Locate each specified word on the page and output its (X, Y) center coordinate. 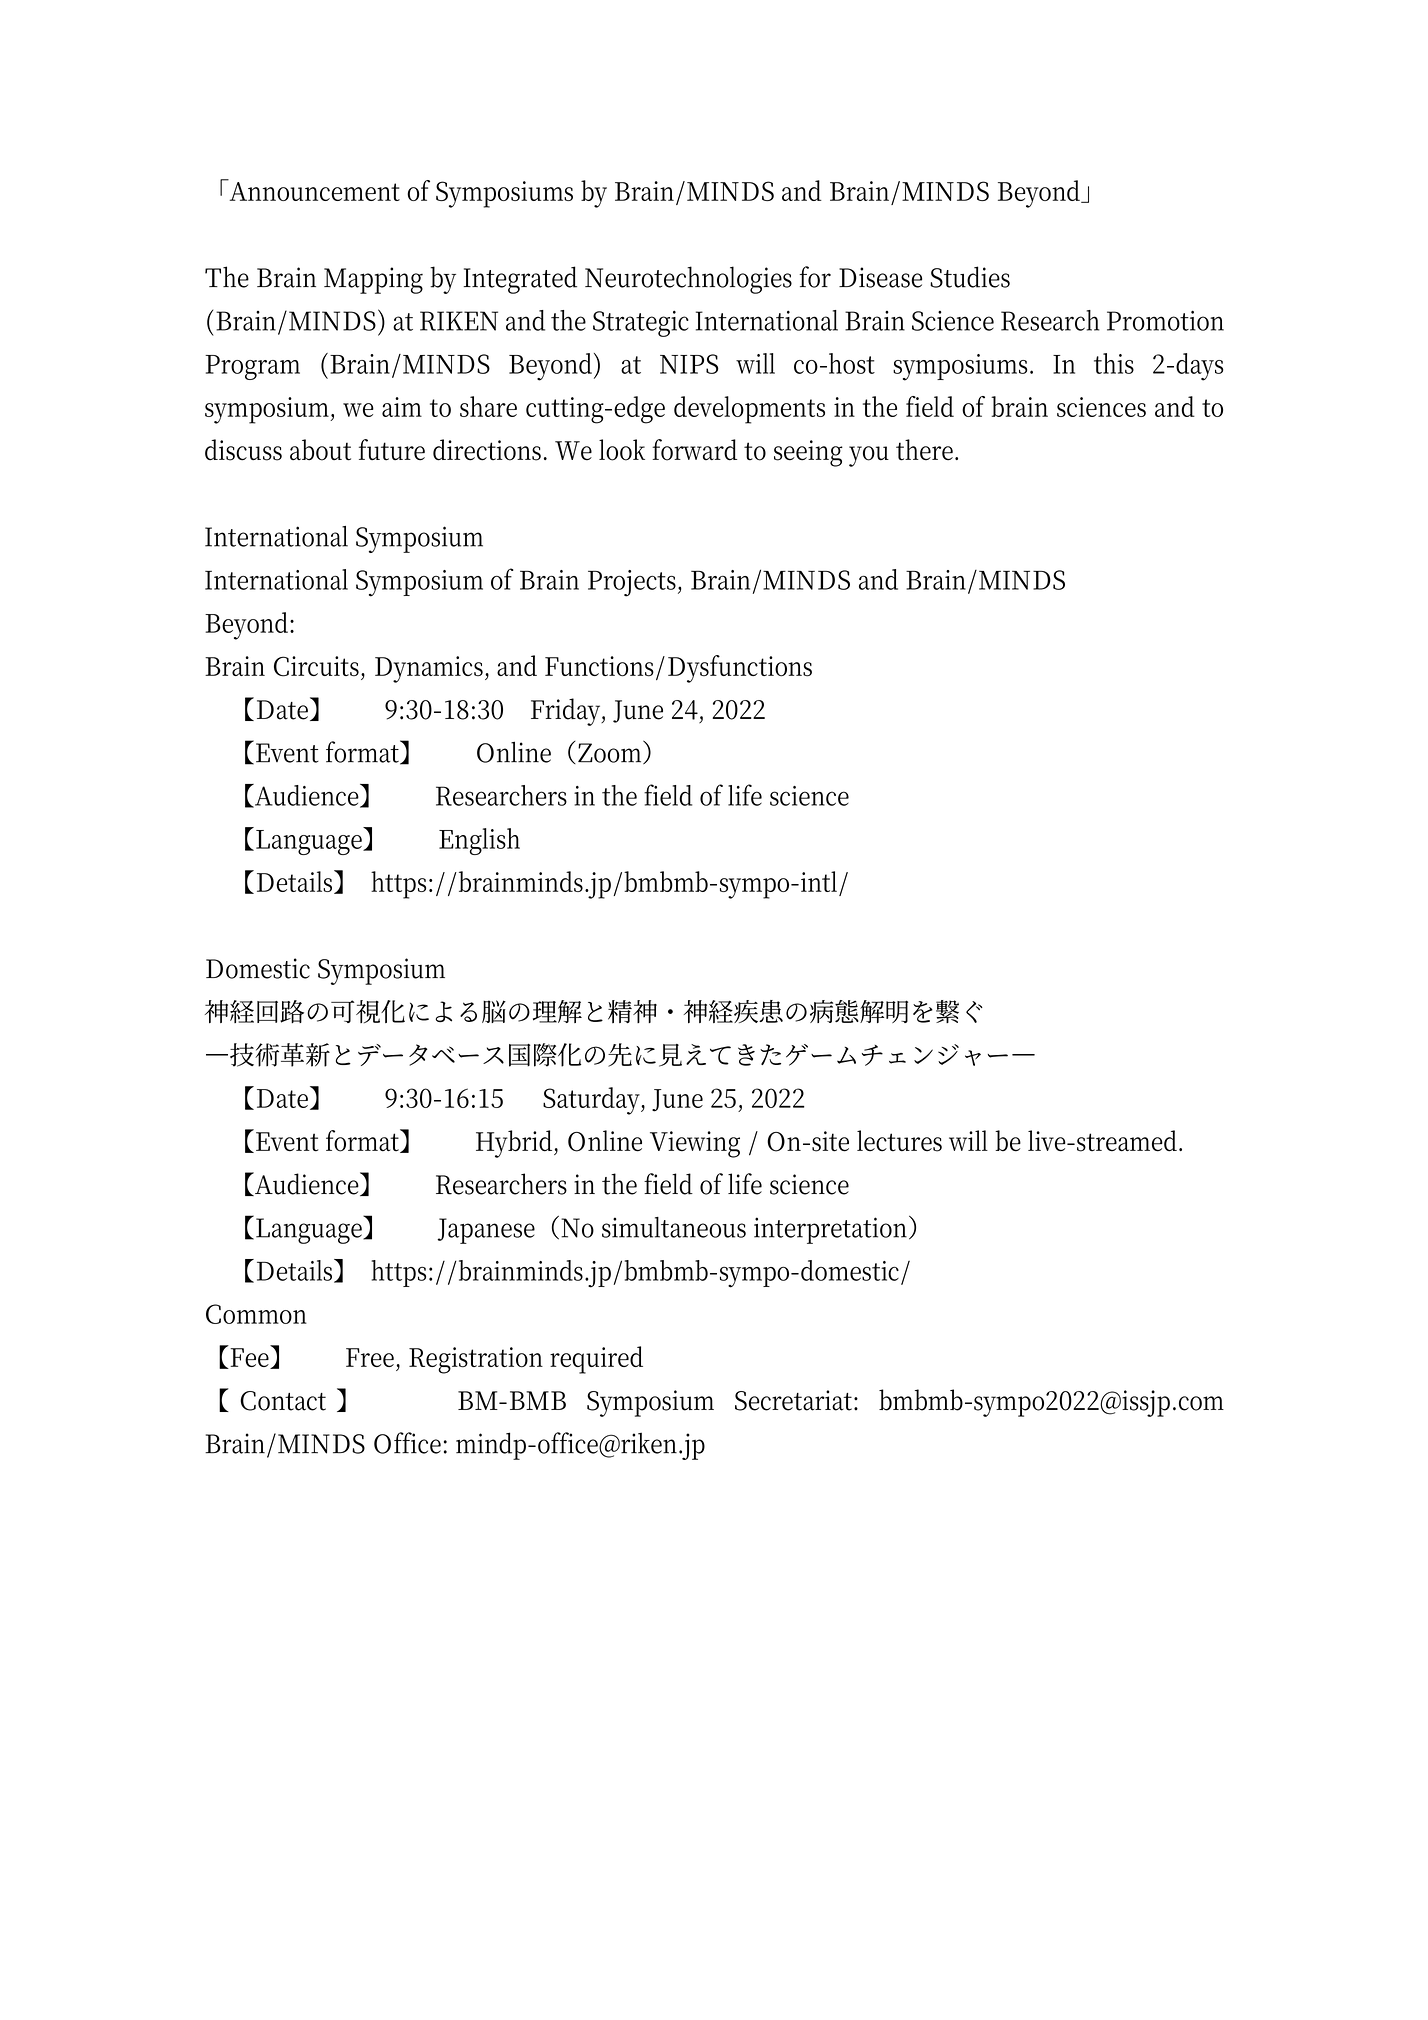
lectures (899, 1141)
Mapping (373, 280)
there (926, 450)
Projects (633, 583)
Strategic (641, 324)
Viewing (695, 1144)
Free (370, 1357)
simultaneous (674, 1227)
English (479, 841)
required (596, 1360)
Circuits (318, 666)
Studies (970, 277)
